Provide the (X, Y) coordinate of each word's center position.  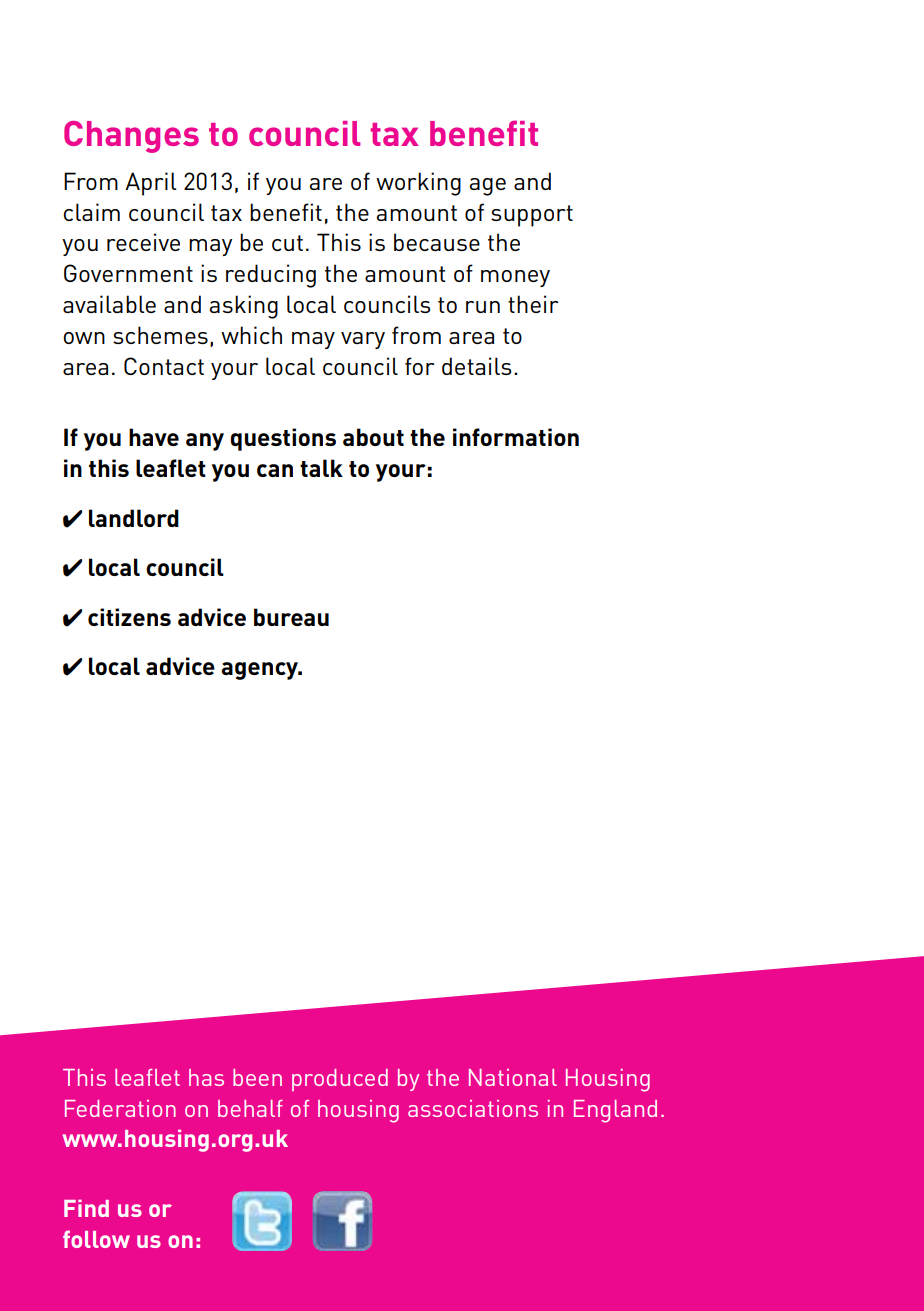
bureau (291, 617)
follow (96, 1239)
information (516, 437)
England (615, 1111)
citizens (129, 617)
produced (340, 1080)
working (418, 184)
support (532, 216)
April (151, 184)
